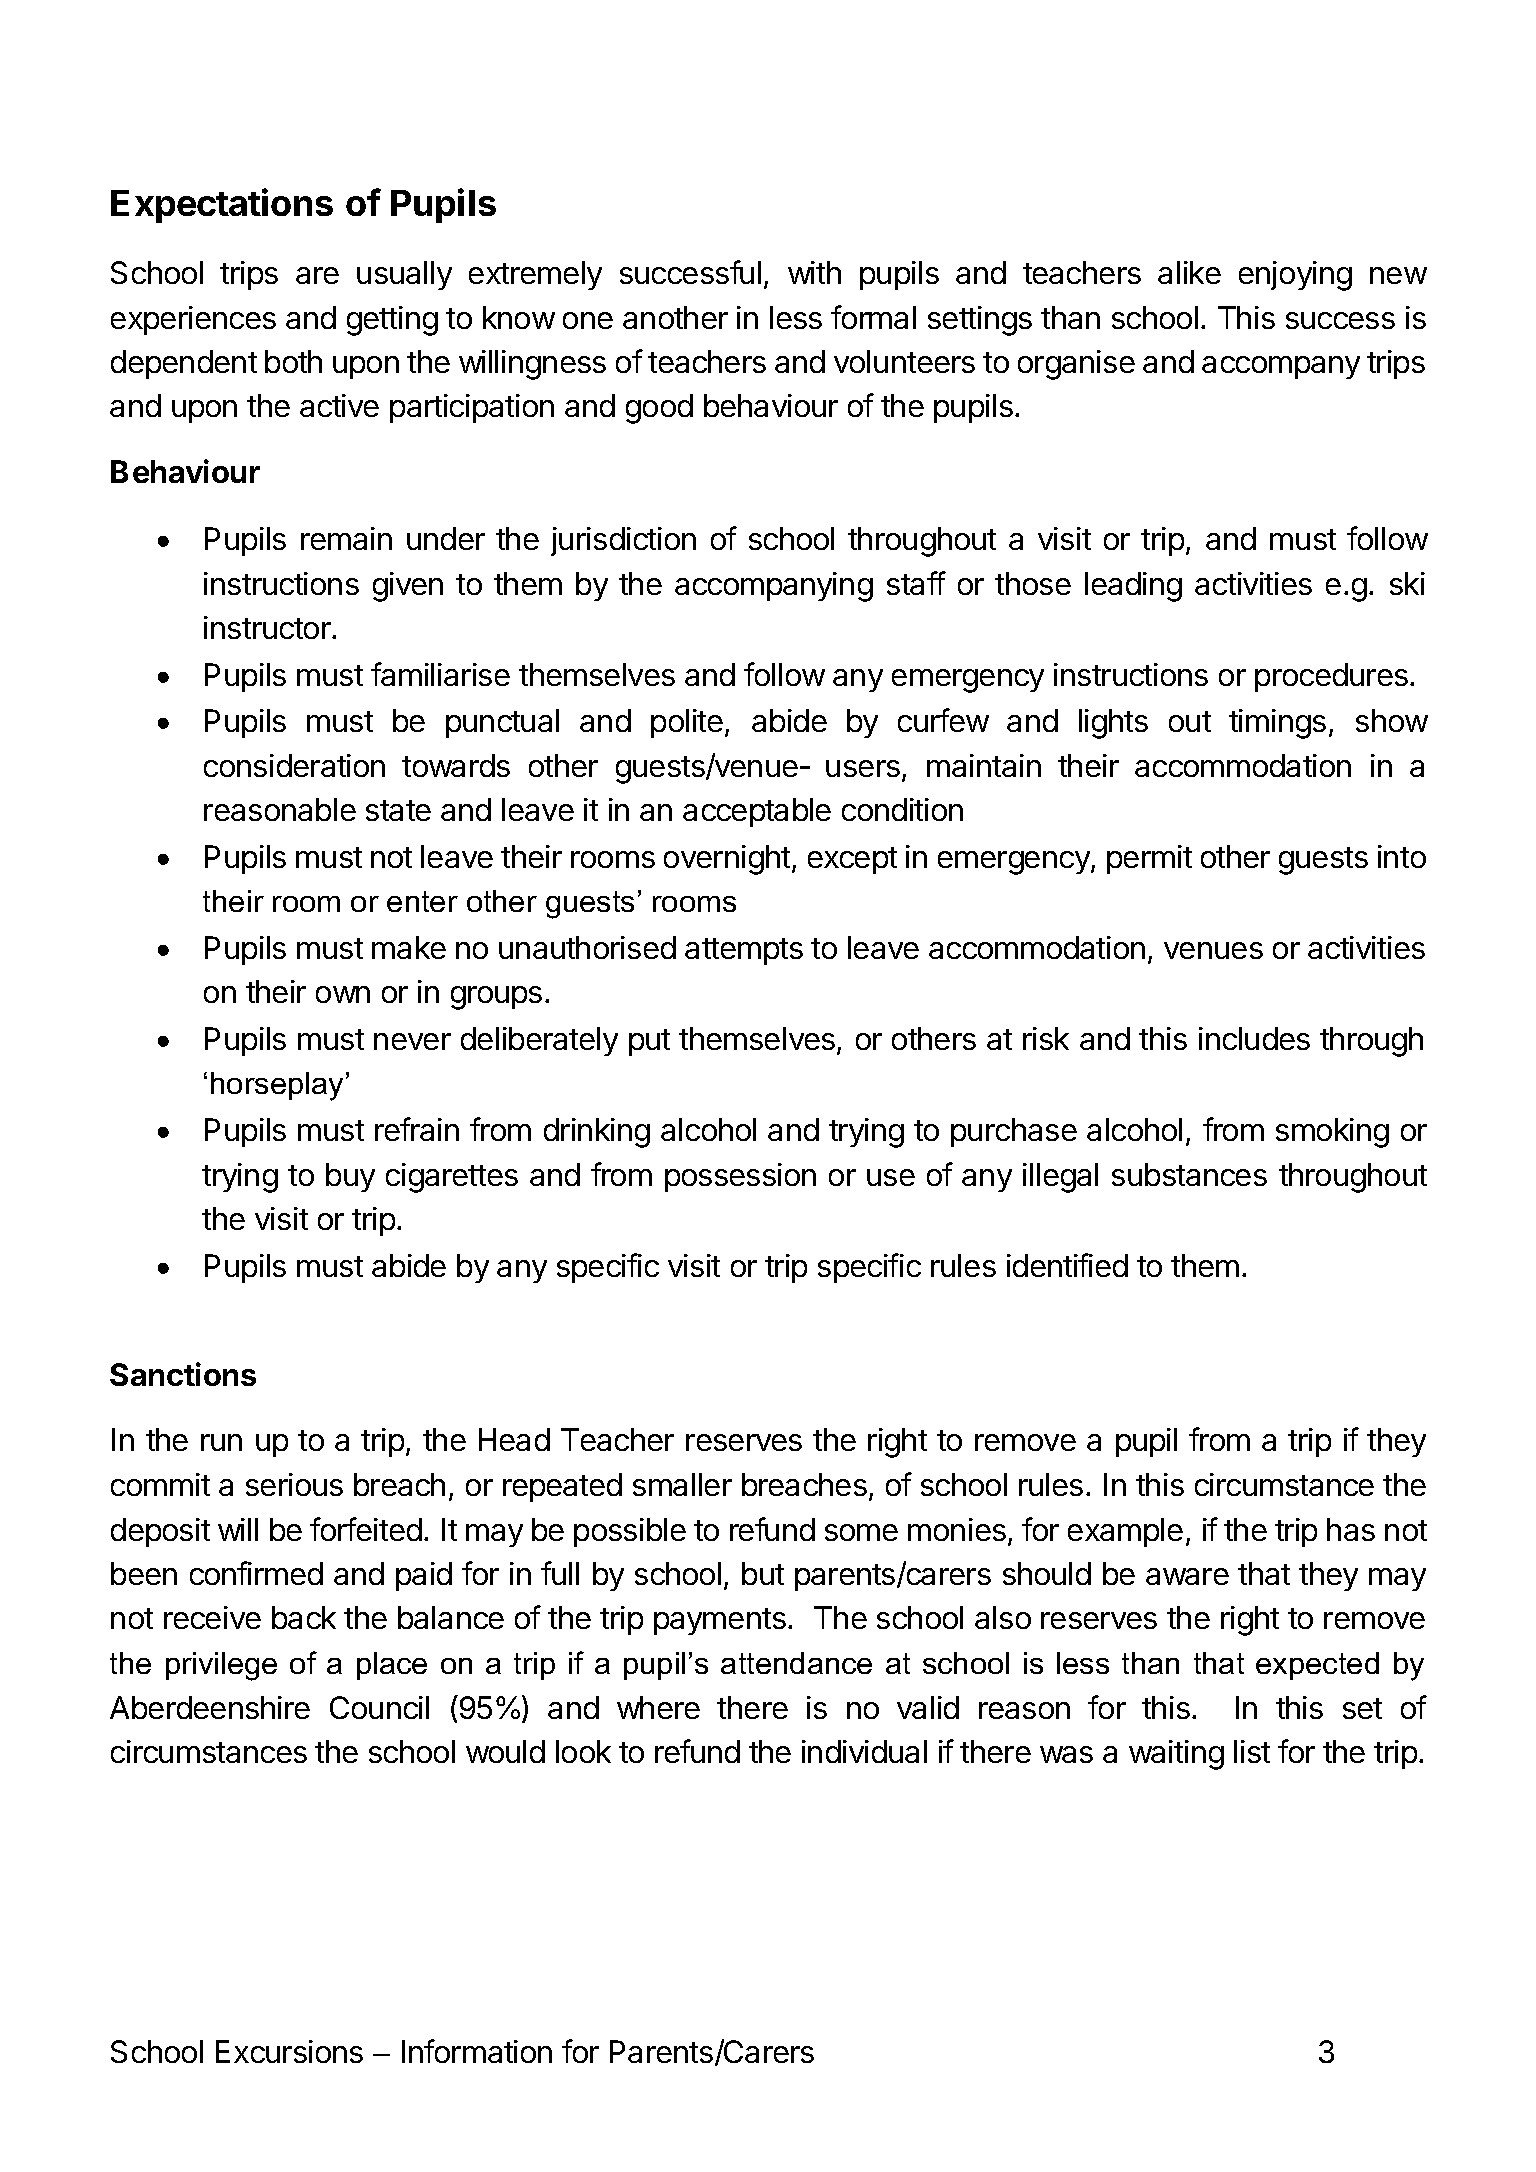 The width and height of the screenshot is (1536, 2172). Describe the element at coordinates (222, 205) in the screenshot. I see `Expectations` at that location.
